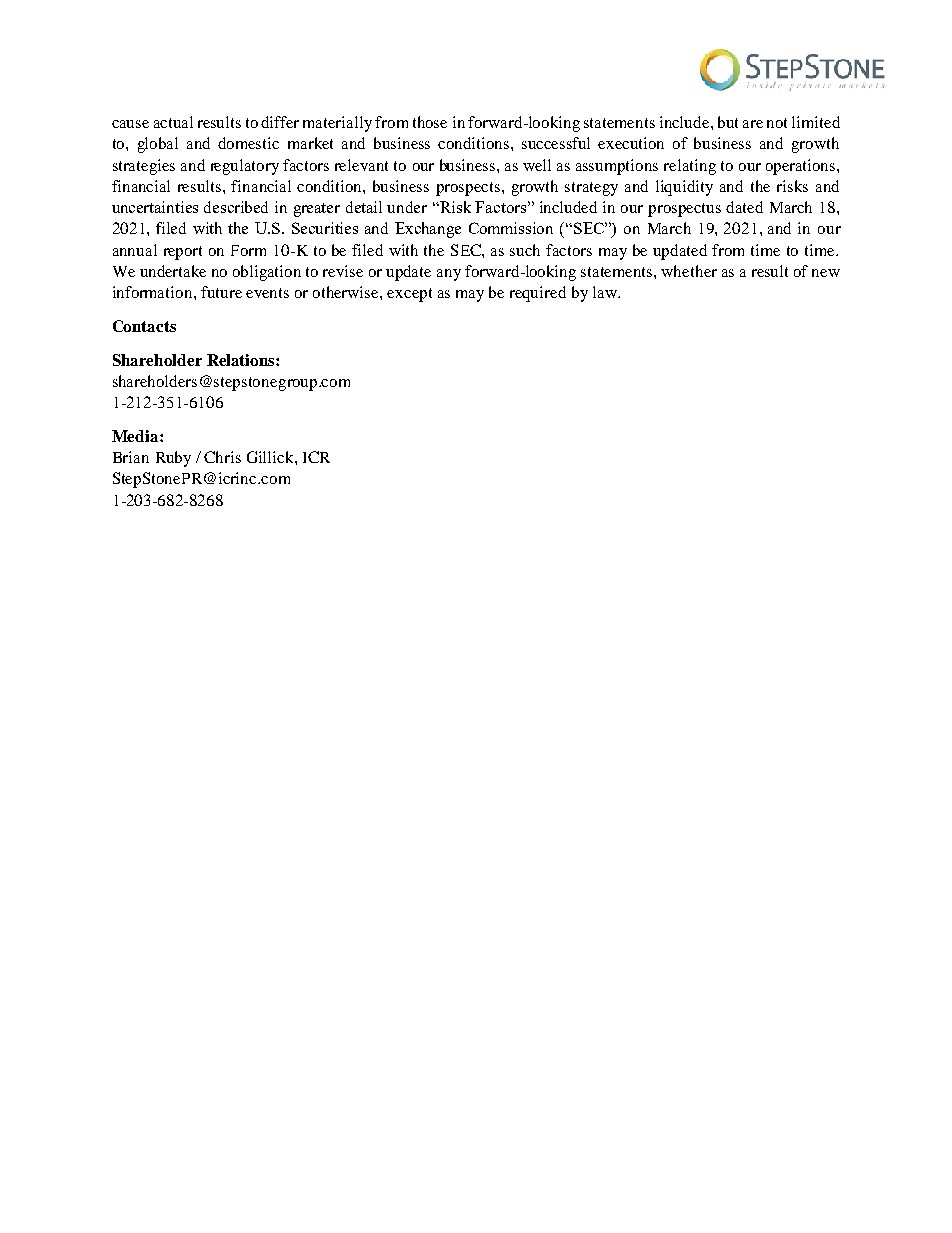  I want to click on domestic, so click(248, 143).
